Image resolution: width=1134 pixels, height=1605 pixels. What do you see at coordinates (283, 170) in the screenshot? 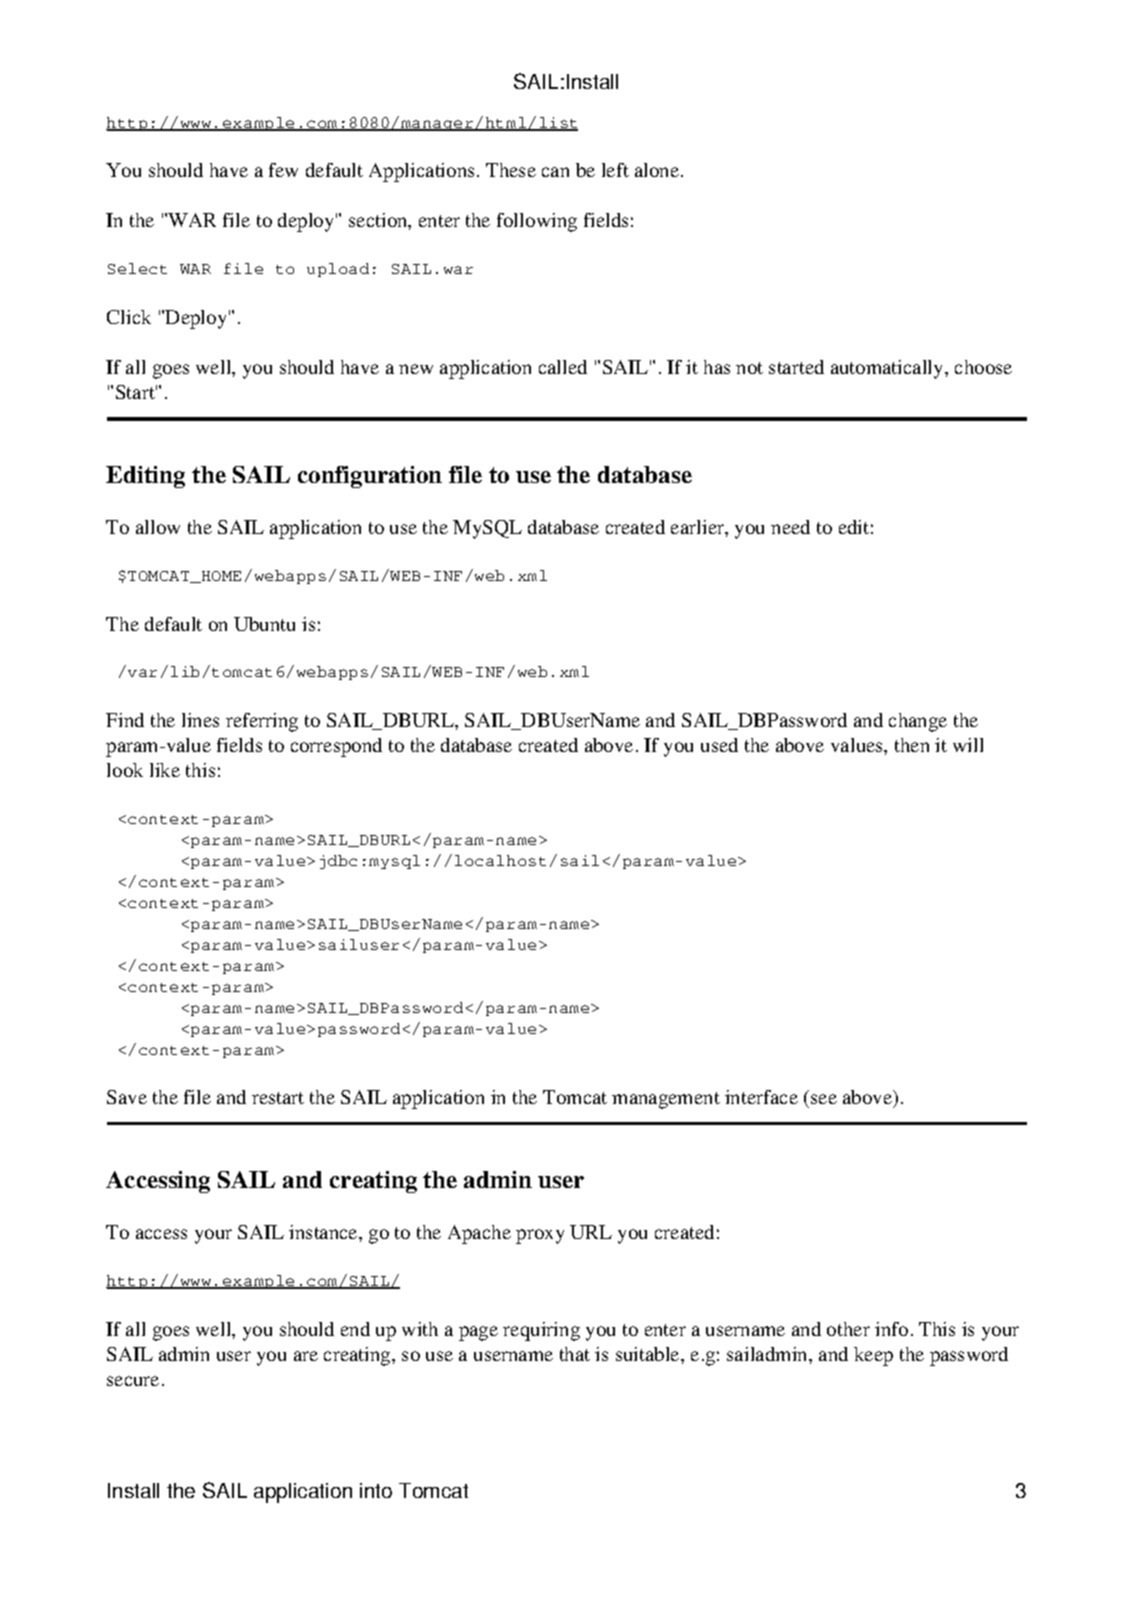
I see `few` at bounding box center [283, 170].
